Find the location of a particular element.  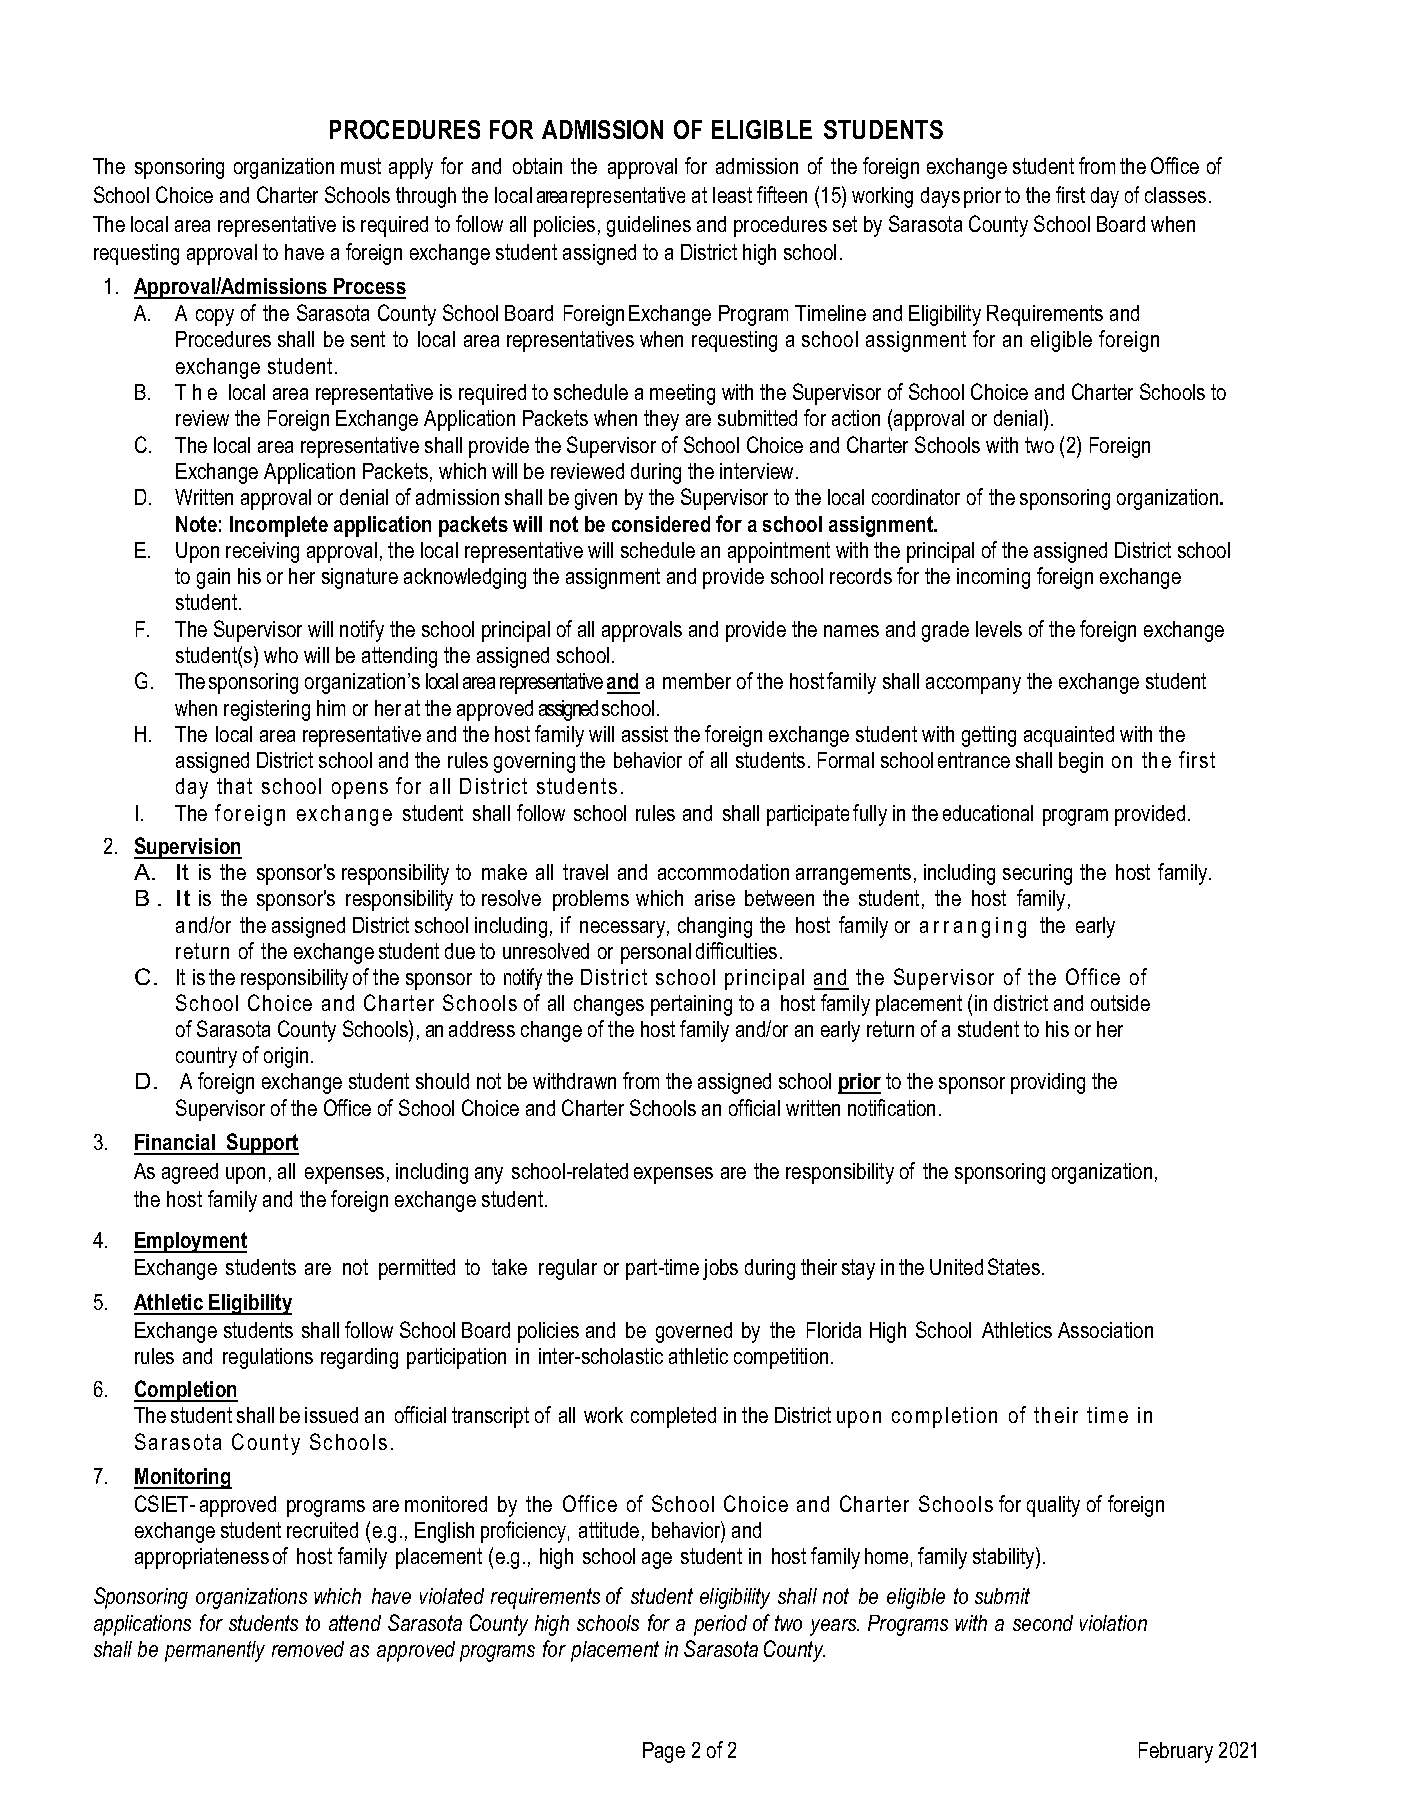

providing is located at coordinates (1048, 1083).
